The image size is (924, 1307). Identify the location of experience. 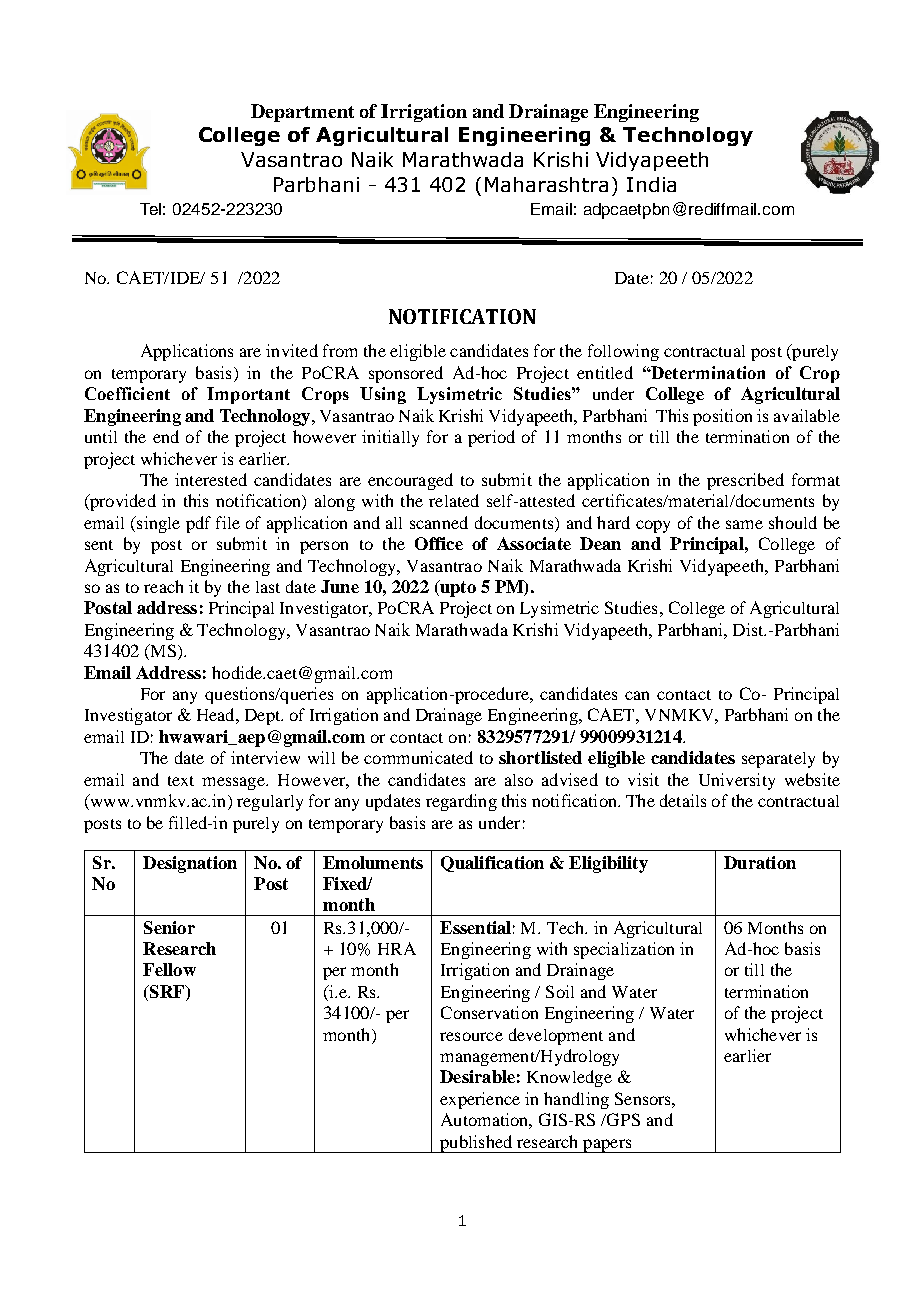
(480, 1100).
